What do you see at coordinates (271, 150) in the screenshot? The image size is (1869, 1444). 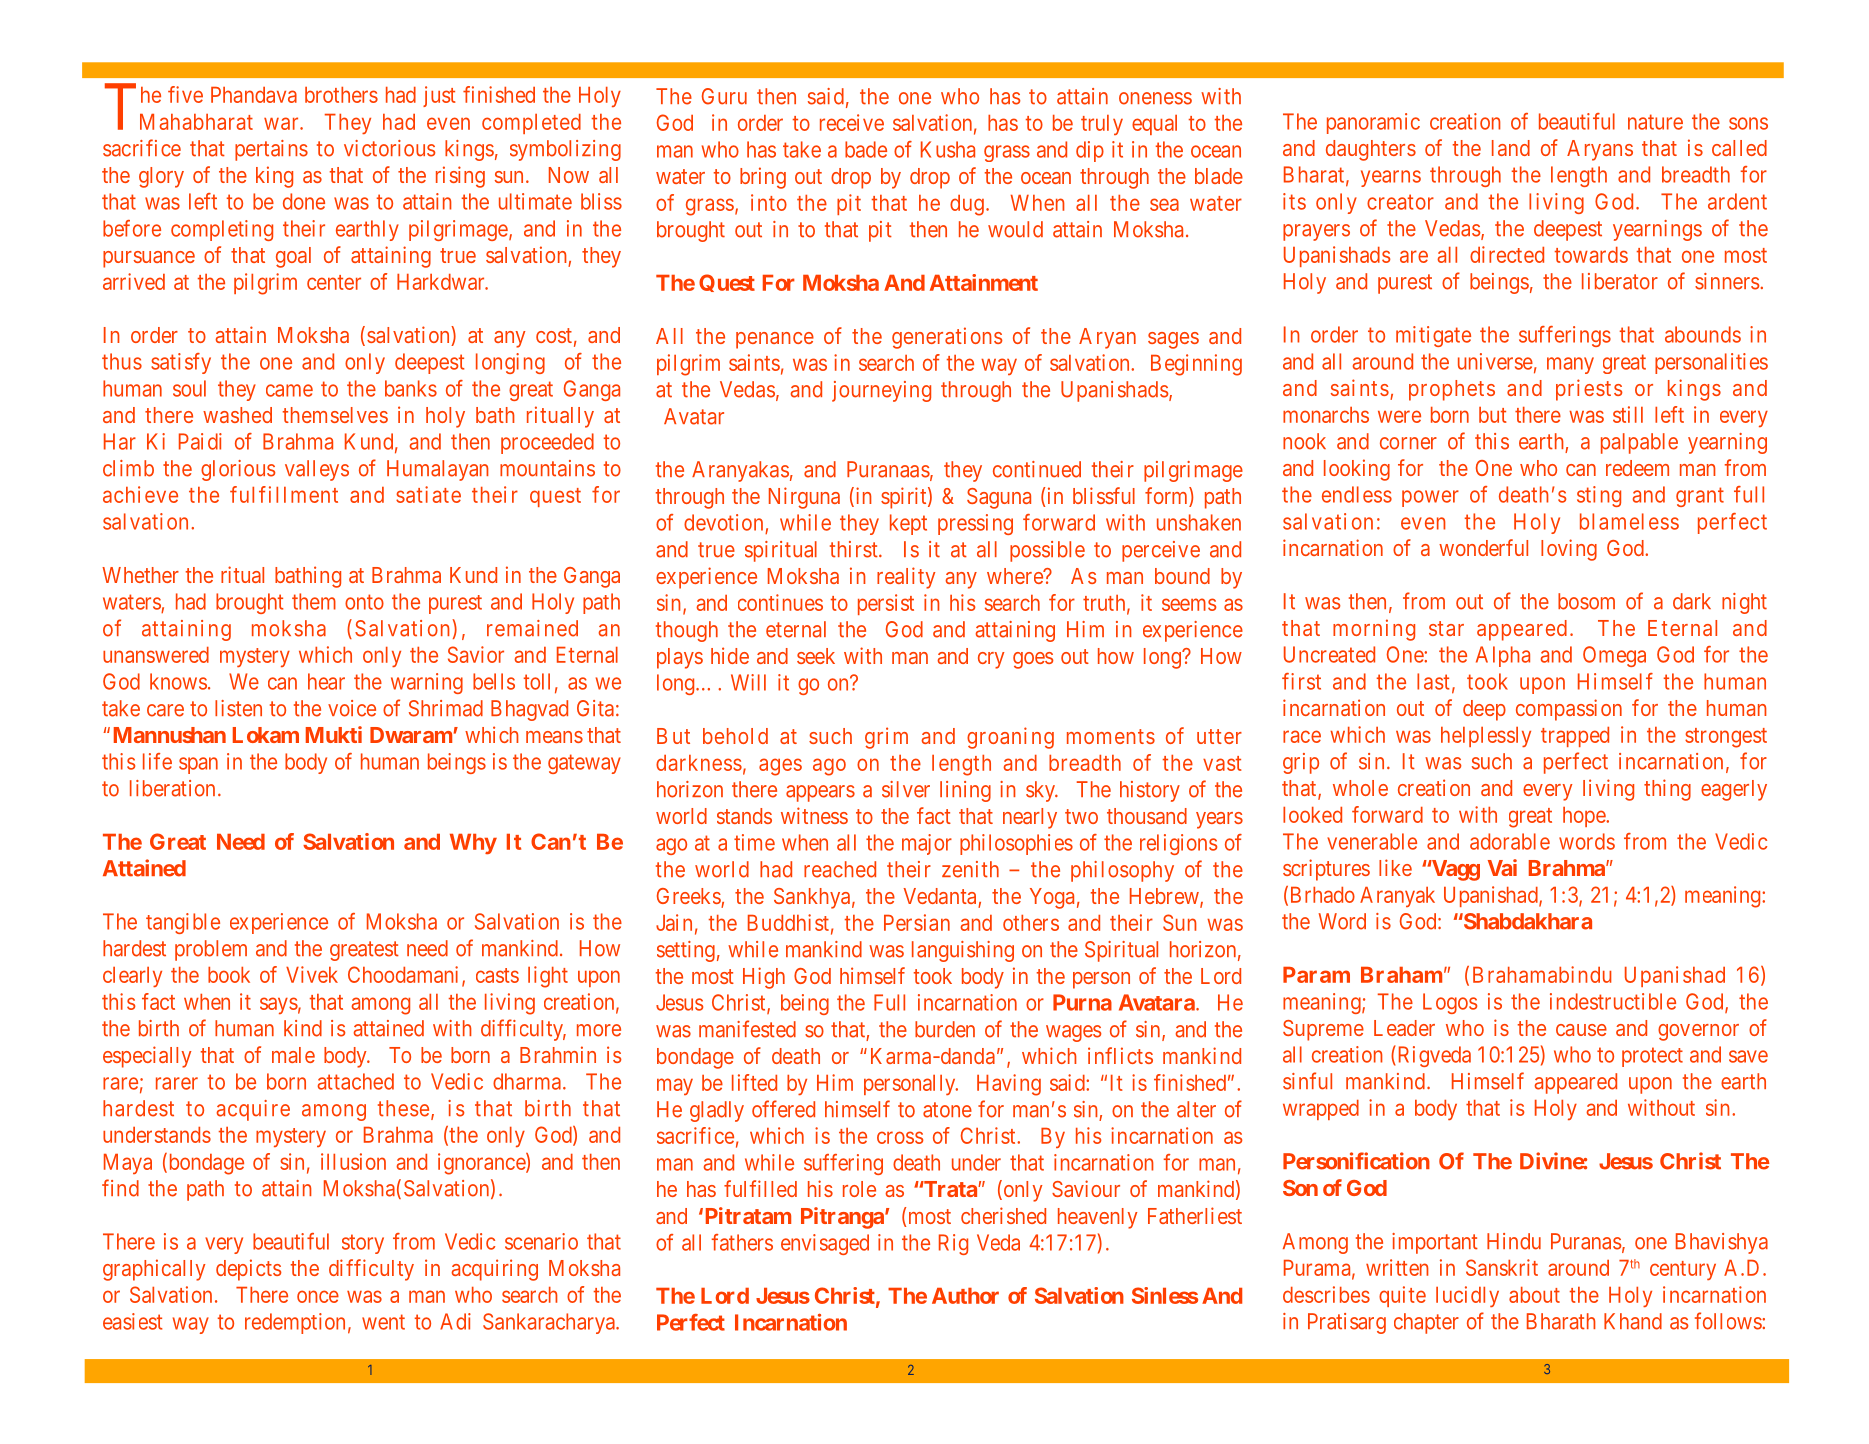 I see `pertains` at bounding box center [271, 150].
